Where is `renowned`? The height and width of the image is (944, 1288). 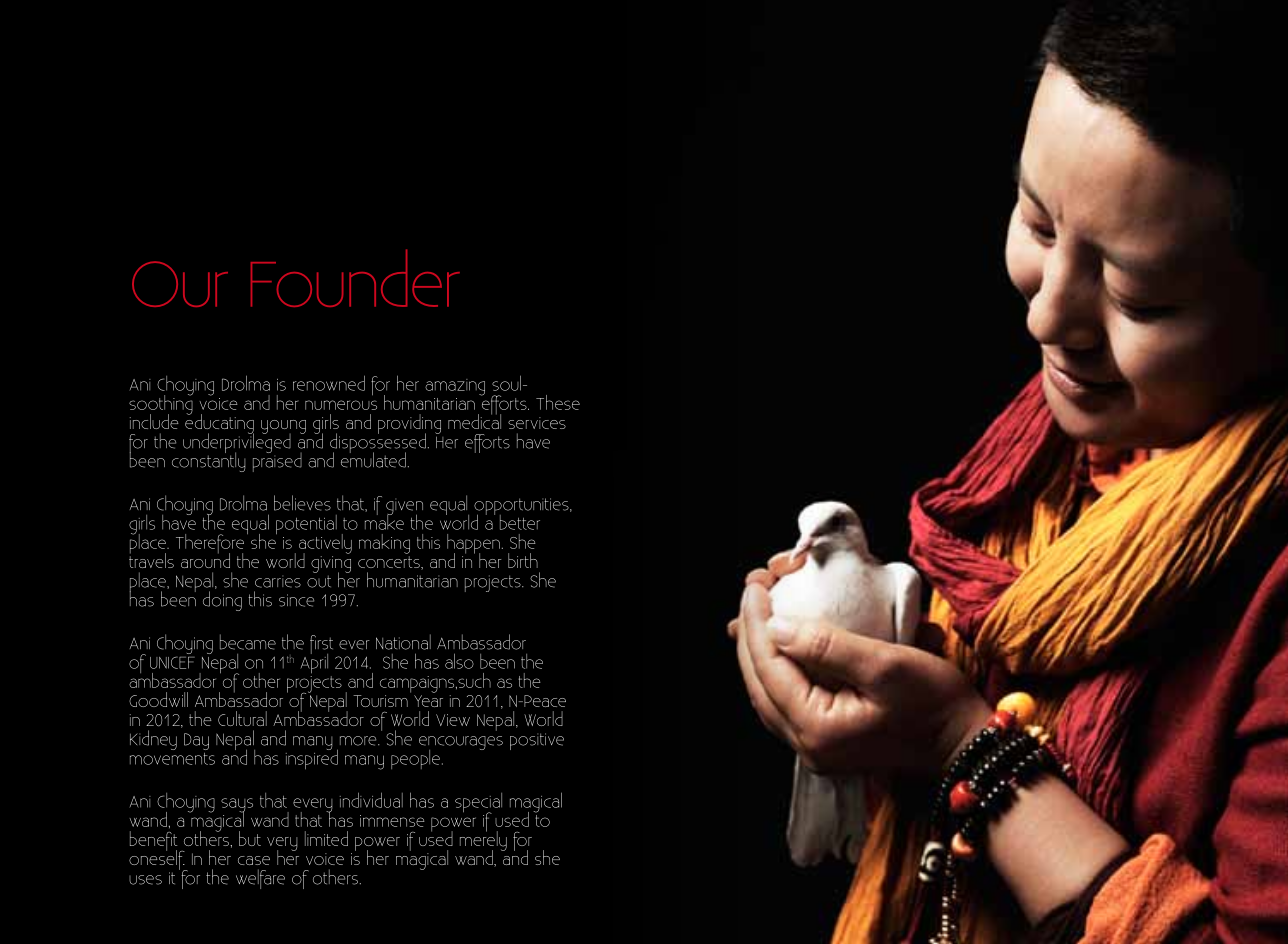
renowned is located at coordinates (329, 383).
